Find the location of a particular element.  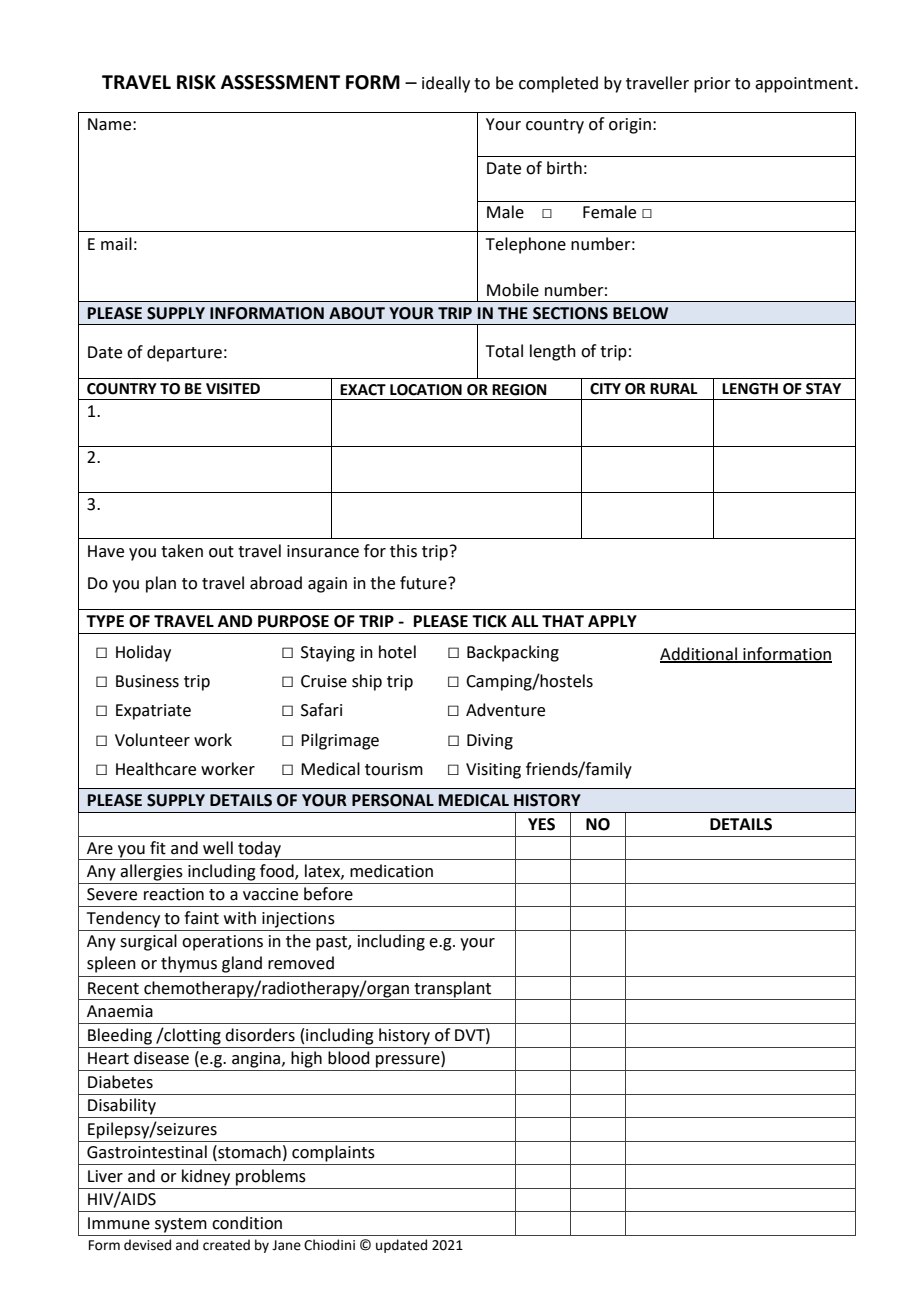

medication is located at coordinates (391, 871).
